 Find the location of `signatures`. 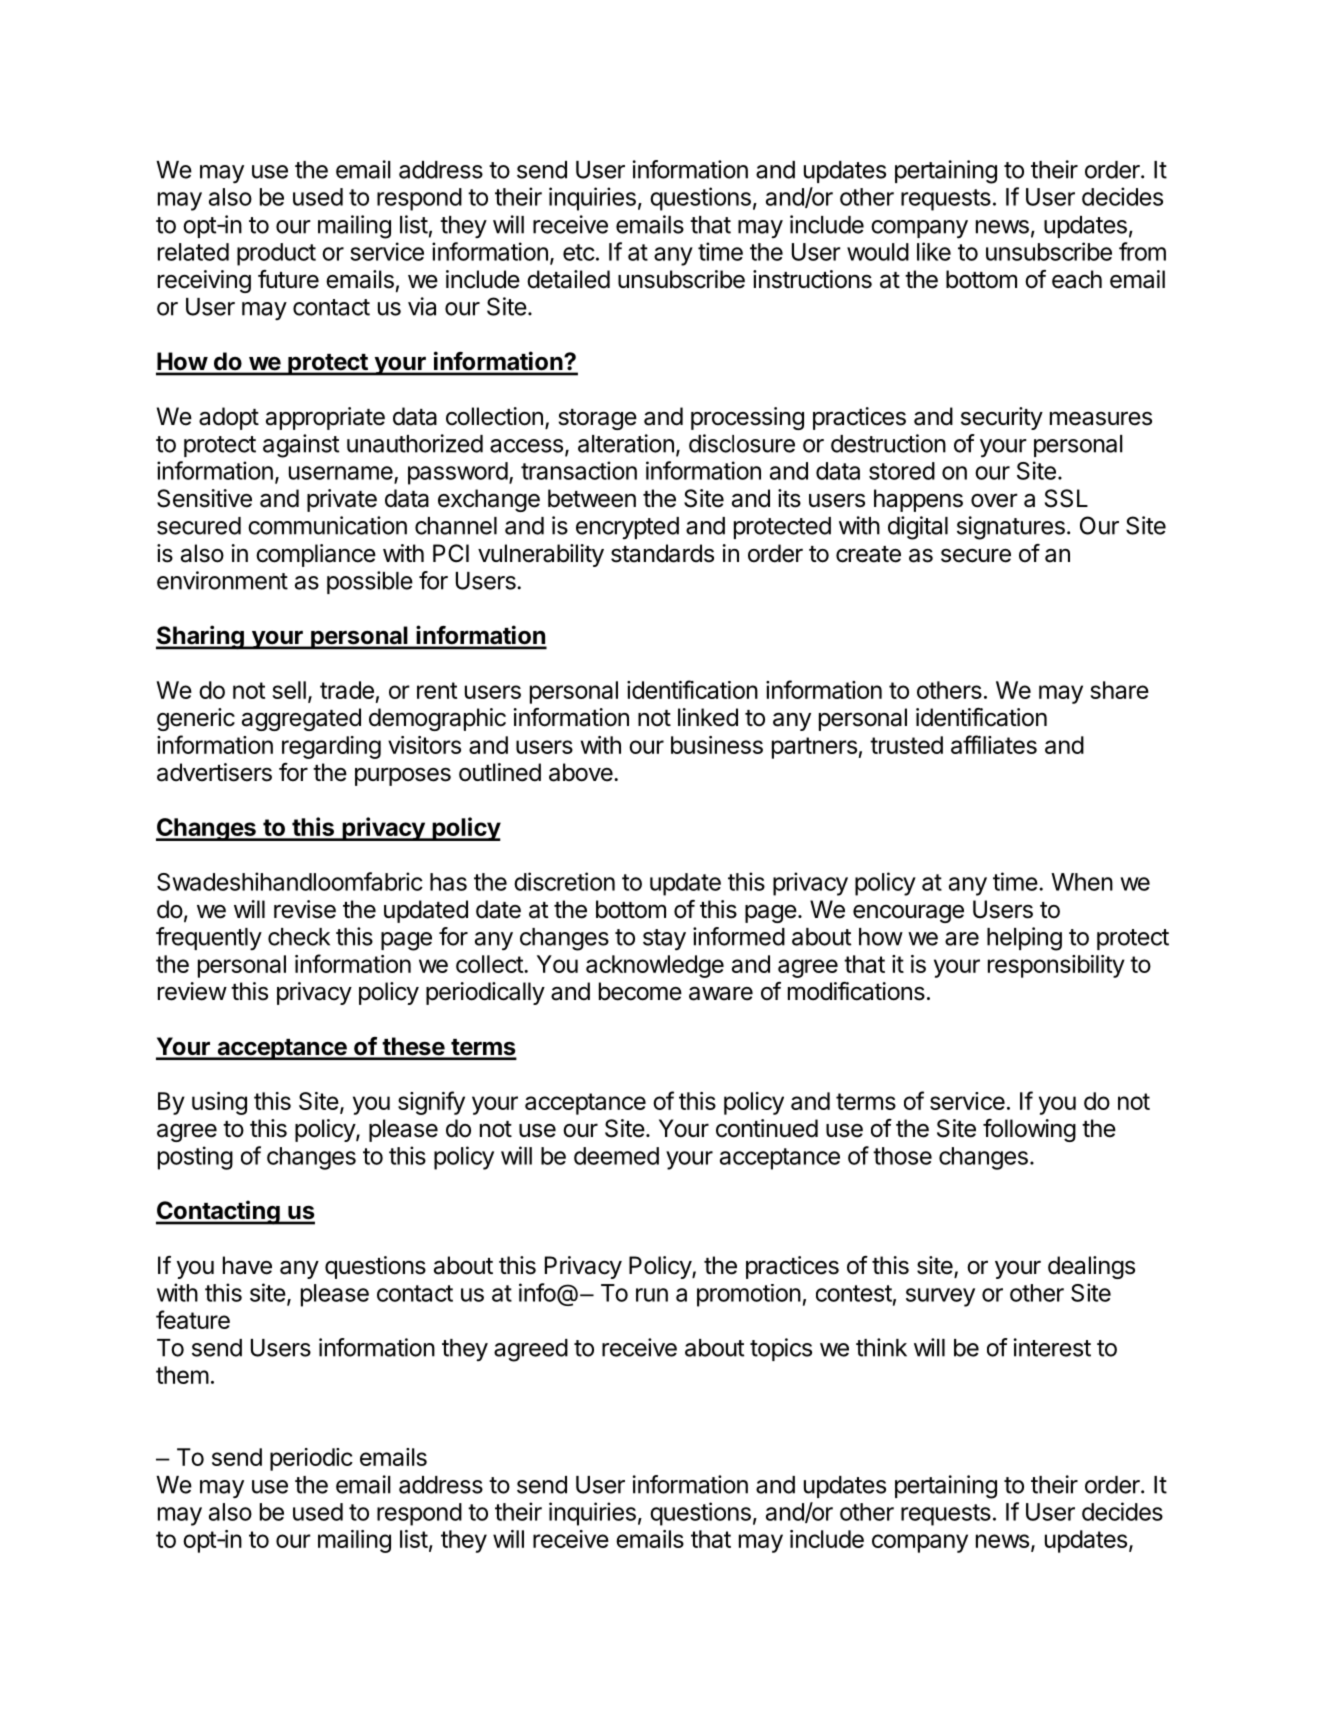

signatures is located at coordinates (1011, 528).
